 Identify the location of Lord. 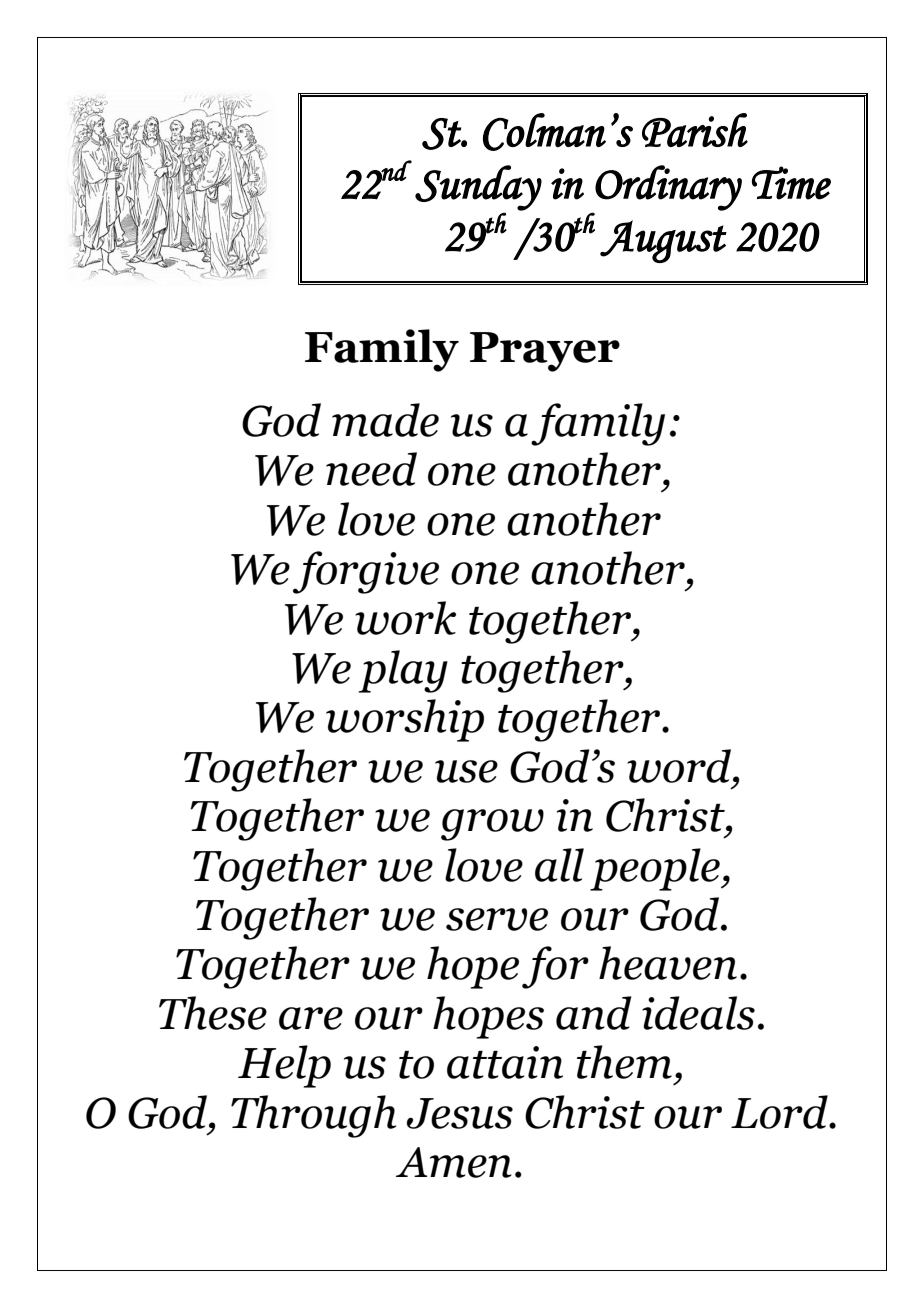
(780, 1112).
